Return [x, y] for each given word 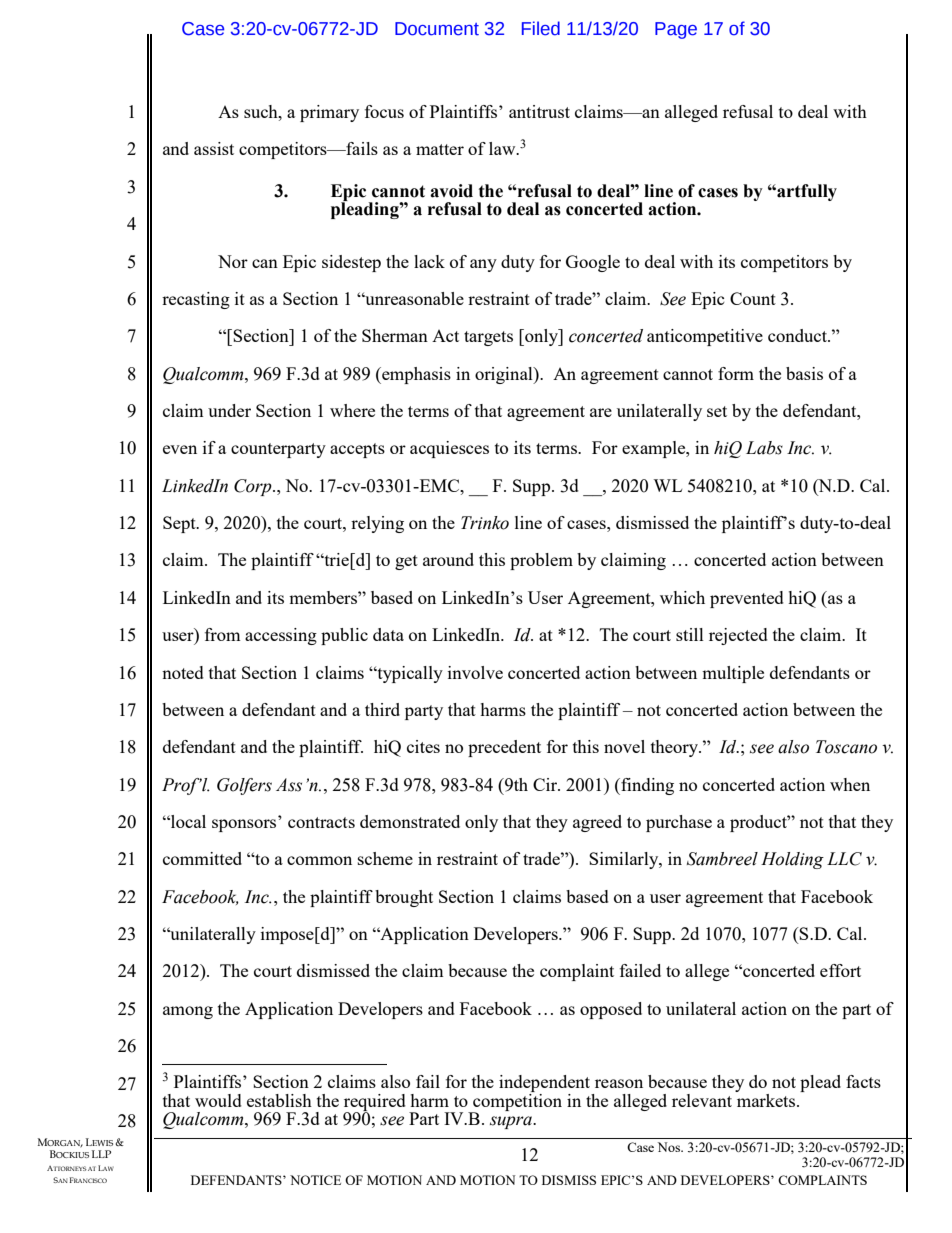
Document [437, 29]
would [218, 1100]
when [850, 784]
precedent [504, 748]
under [229, 410]
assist [214, 148]
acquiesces [449, 449]
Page [676, 30]
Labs [764, 448]
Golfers [244, 786]
